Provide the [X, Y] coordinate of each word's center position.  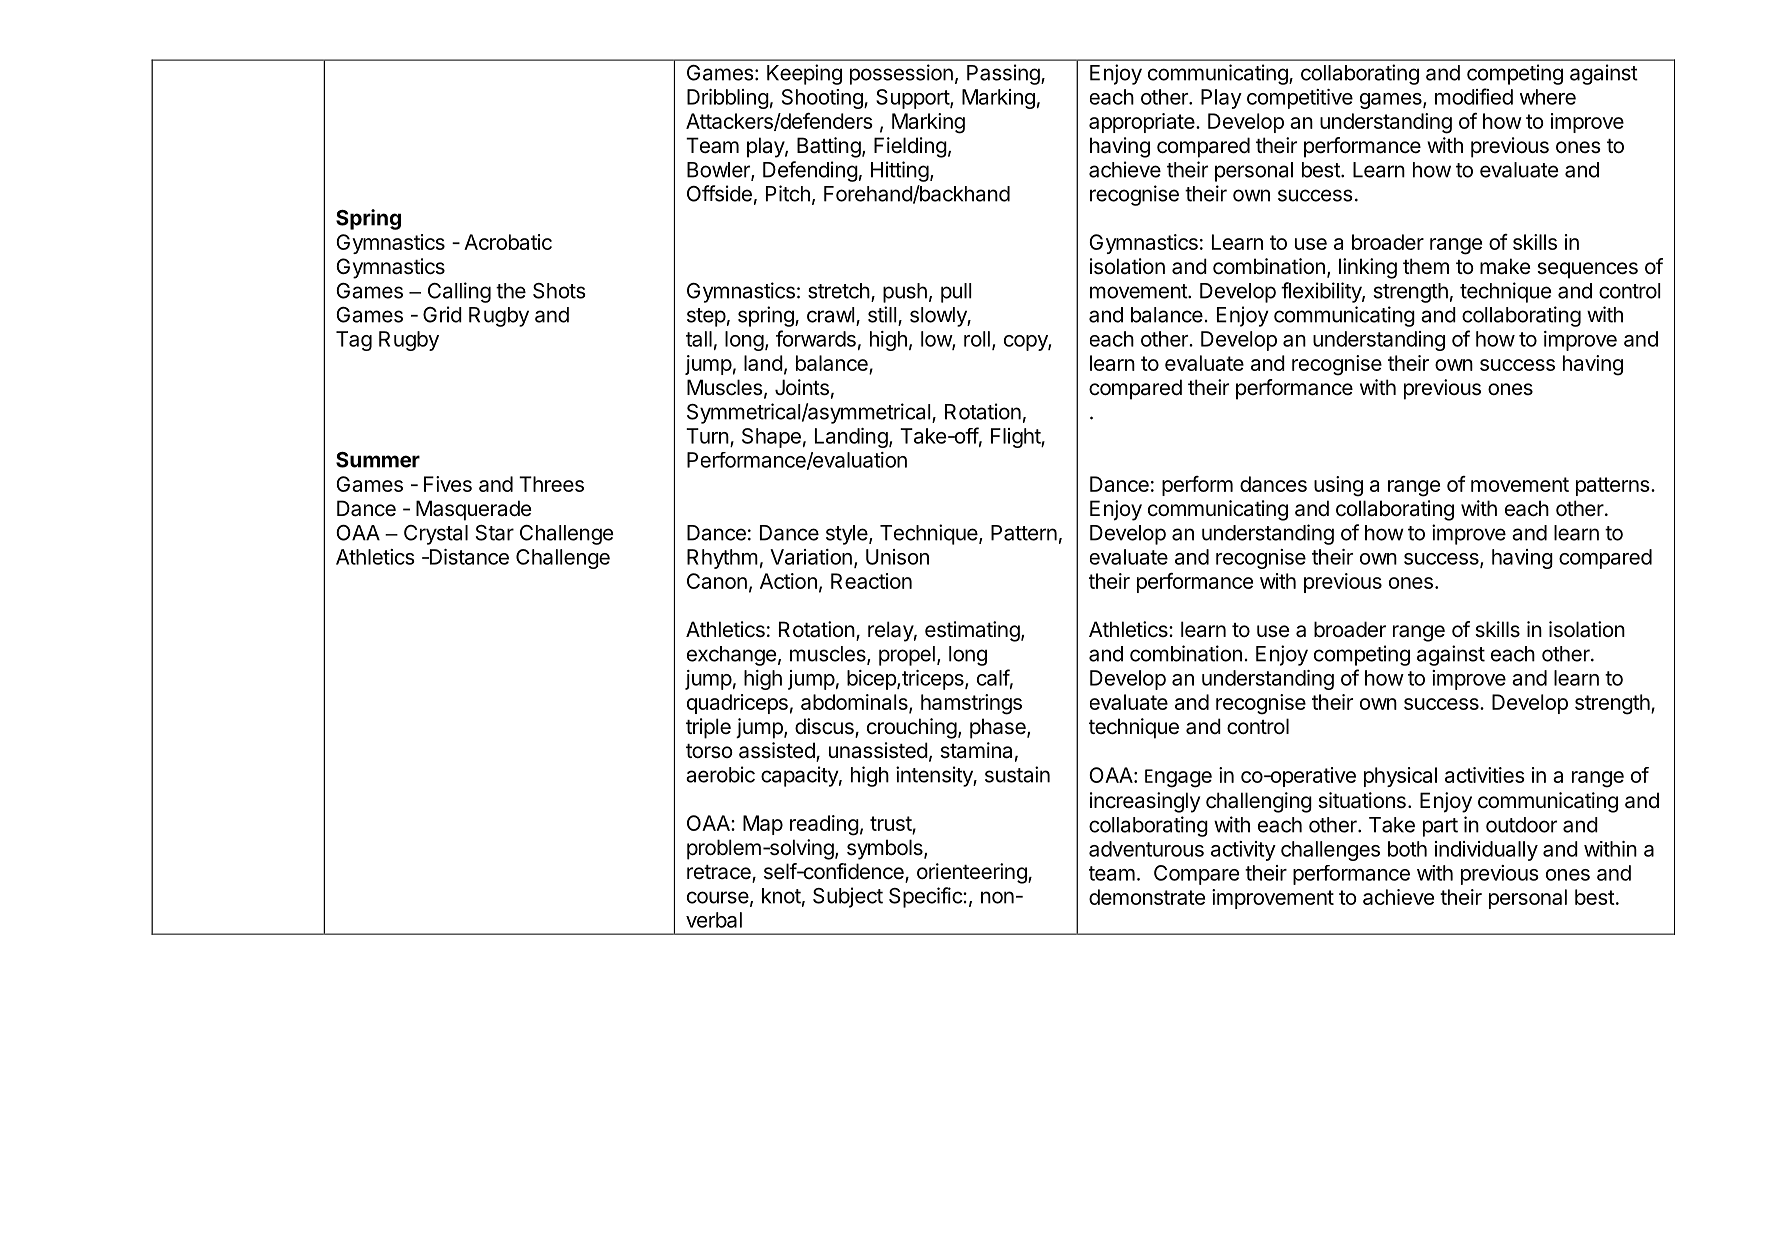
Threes [551, 484]
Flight [1016, 438]
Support [913, 99]
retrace [720, 873]
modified [1474, 96]
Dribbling [728, 99]
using [1338, 486]
